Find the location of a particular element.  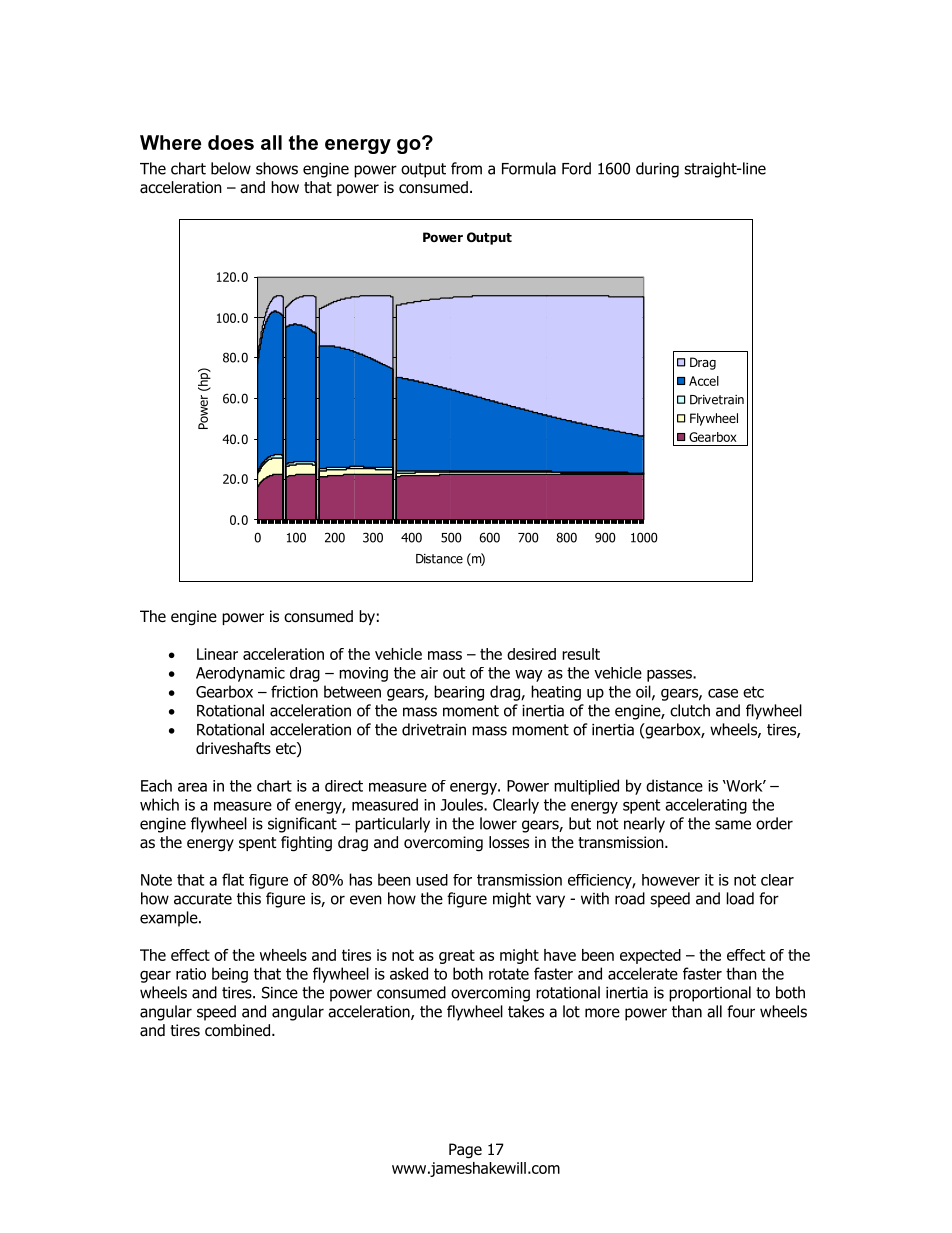

during is located at coordinates (657, 170).
